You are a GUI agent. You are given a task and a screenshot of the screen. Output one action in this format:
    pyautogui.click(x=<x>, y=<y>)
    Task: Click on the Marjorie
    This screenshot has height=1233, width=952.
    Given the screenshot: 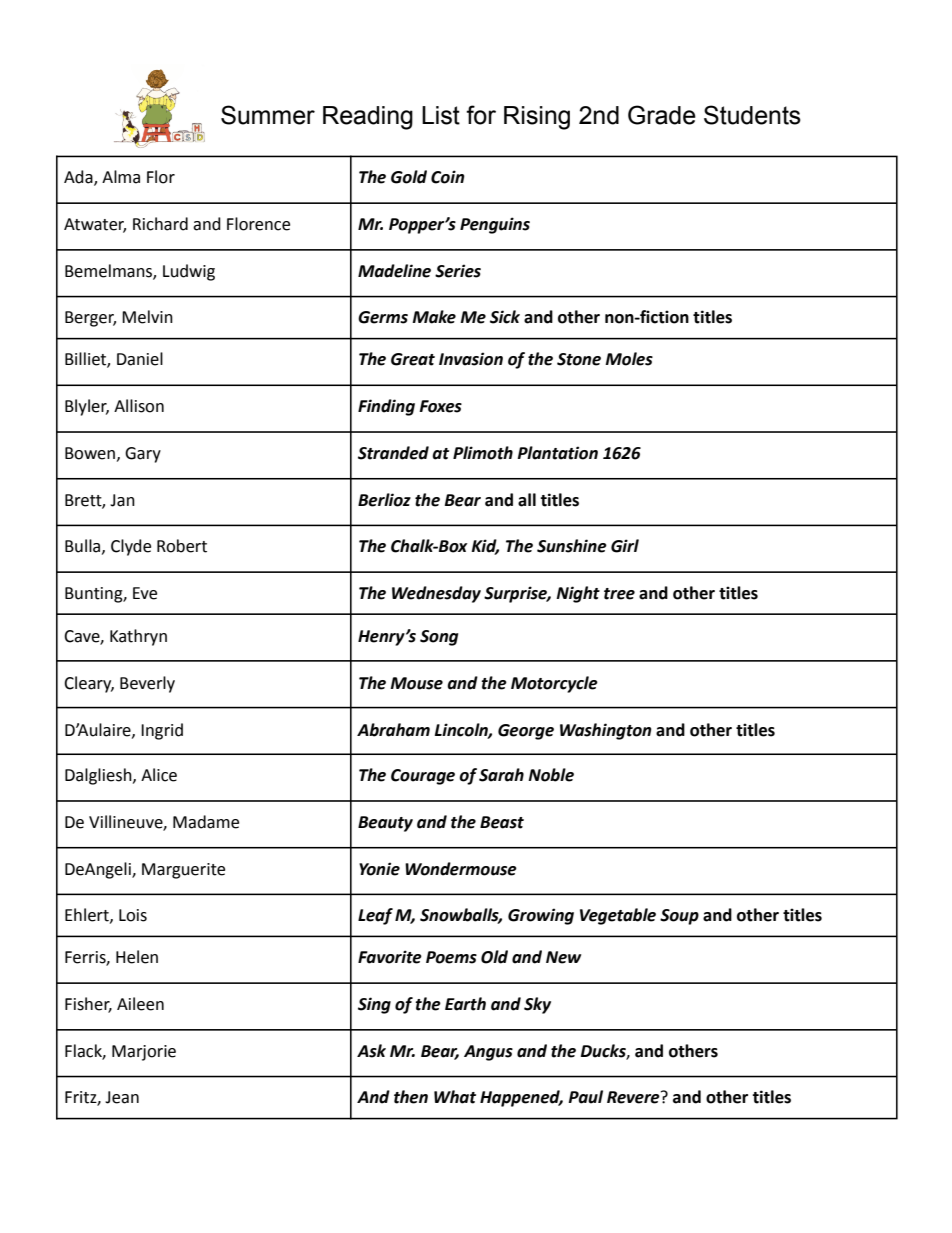 What is the action you would take?
    pyautogui.click(x=144, y=1053)
